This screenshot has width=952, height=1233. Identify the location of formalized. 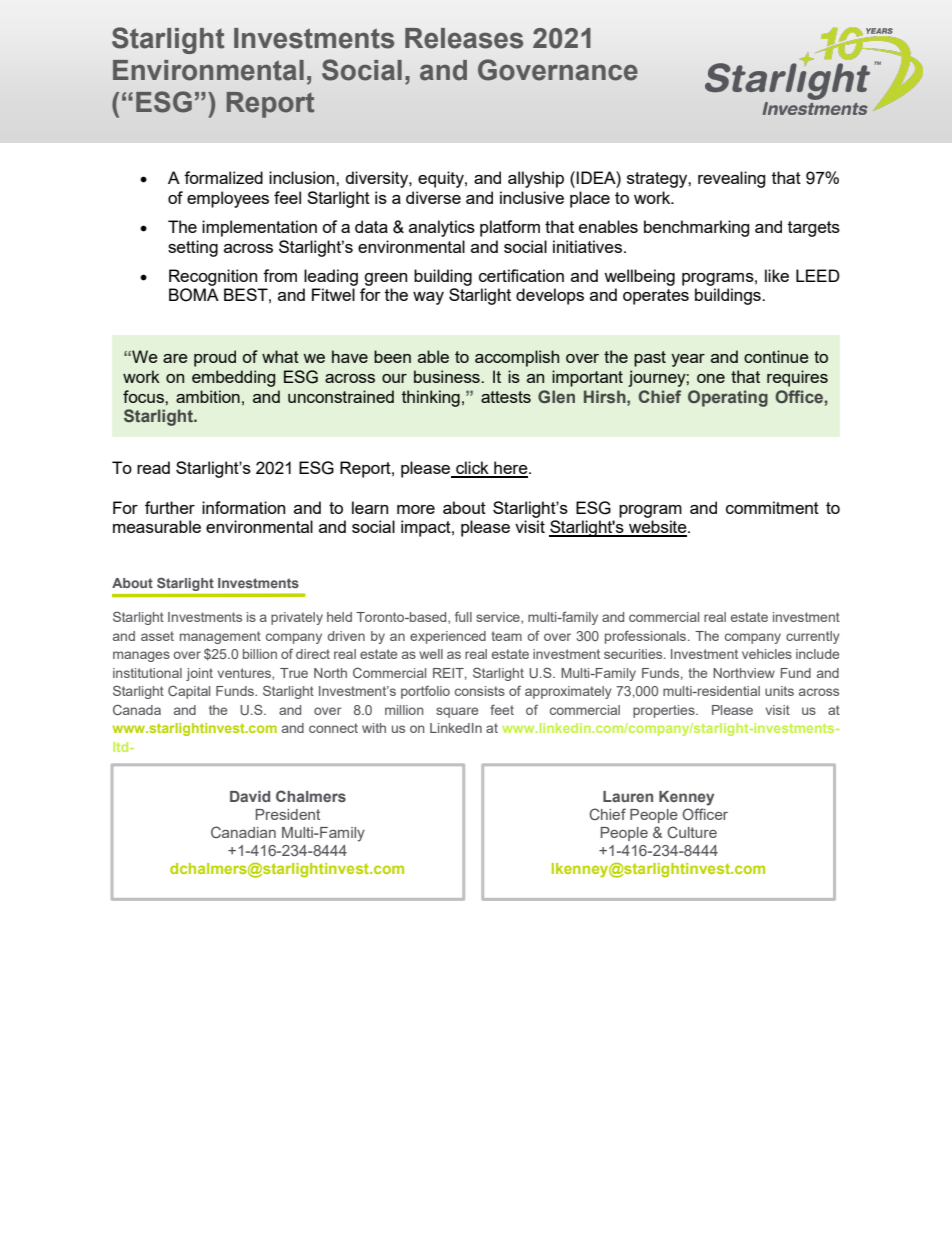
(223, 177).
